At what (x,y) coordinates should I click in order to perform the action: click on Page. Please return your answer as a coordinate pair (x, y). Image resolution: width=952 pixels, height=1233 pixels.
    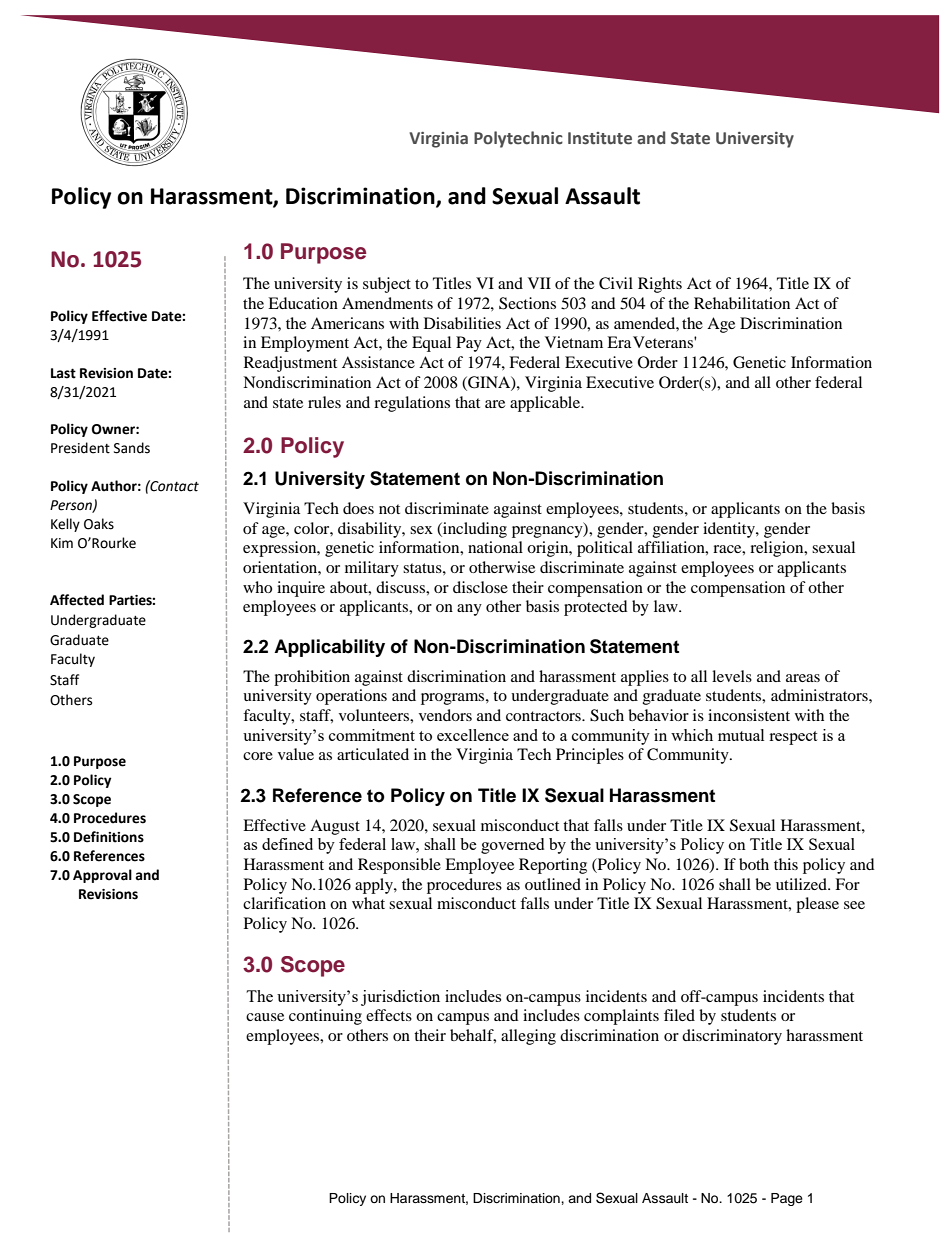
    Looking at the image, I should click on (787, 1199).
